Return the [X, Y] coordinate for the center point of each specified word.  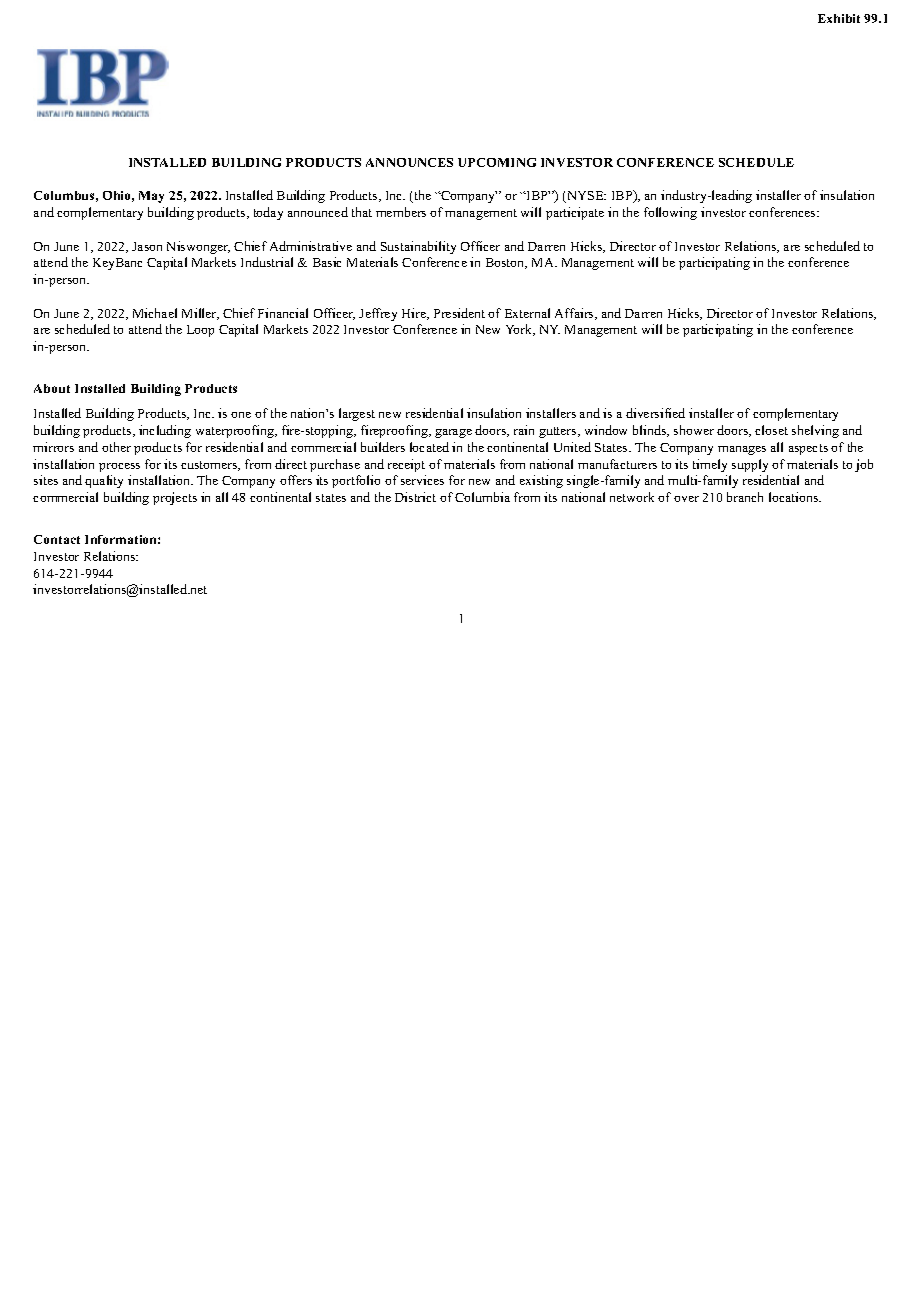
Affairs [575, 314]
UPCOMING [497, 162]
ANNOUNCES [409, 162]
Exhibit [839, 18]
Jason [147, 246]
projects [175, 498]
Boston [506, 263]
